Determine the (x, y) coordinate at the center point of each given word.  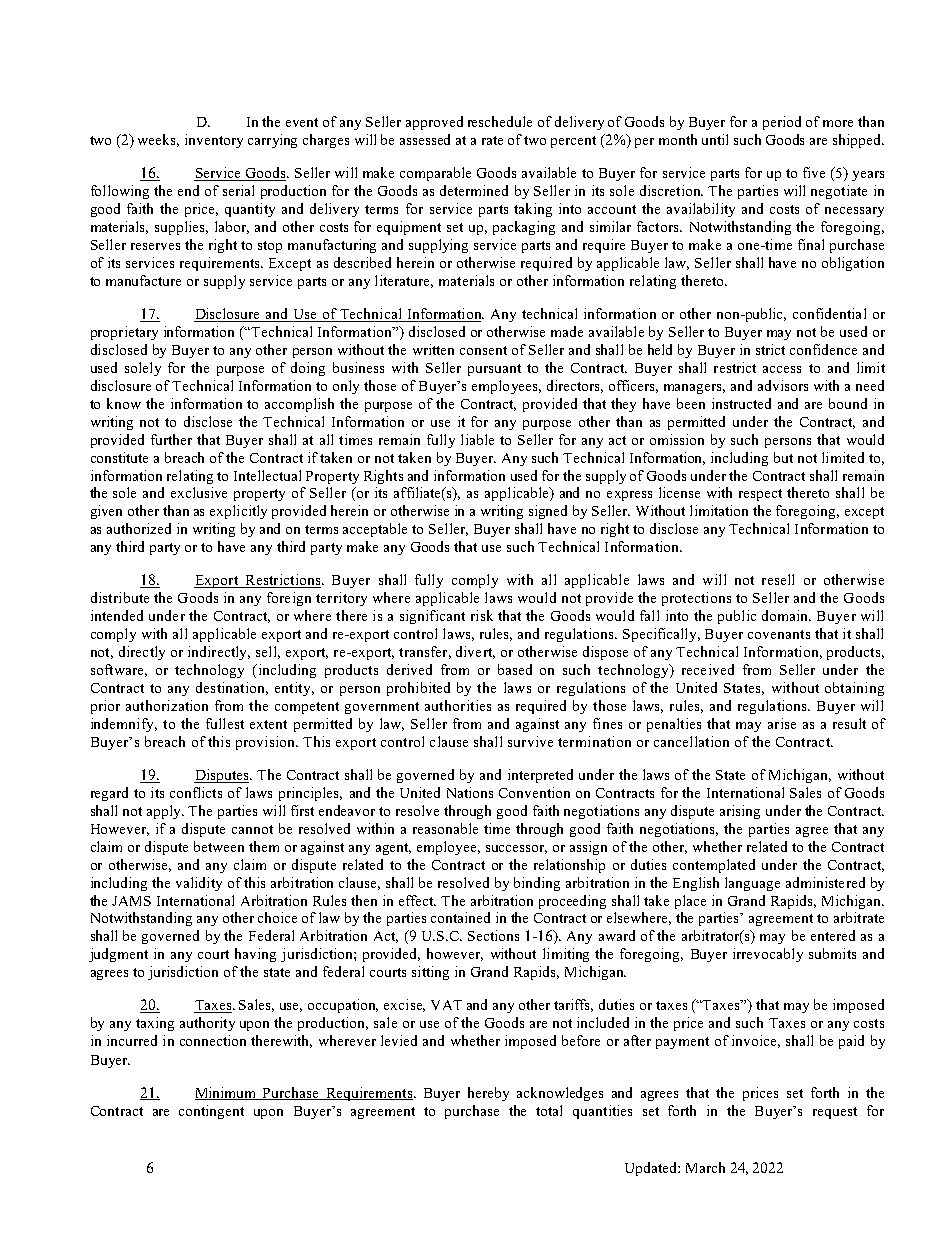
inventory (214, 141)
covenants (779, 634)
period (782, 123)
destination (232, 688)
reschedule (500, 121)
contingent (211, 1112)
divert (475, 652)
